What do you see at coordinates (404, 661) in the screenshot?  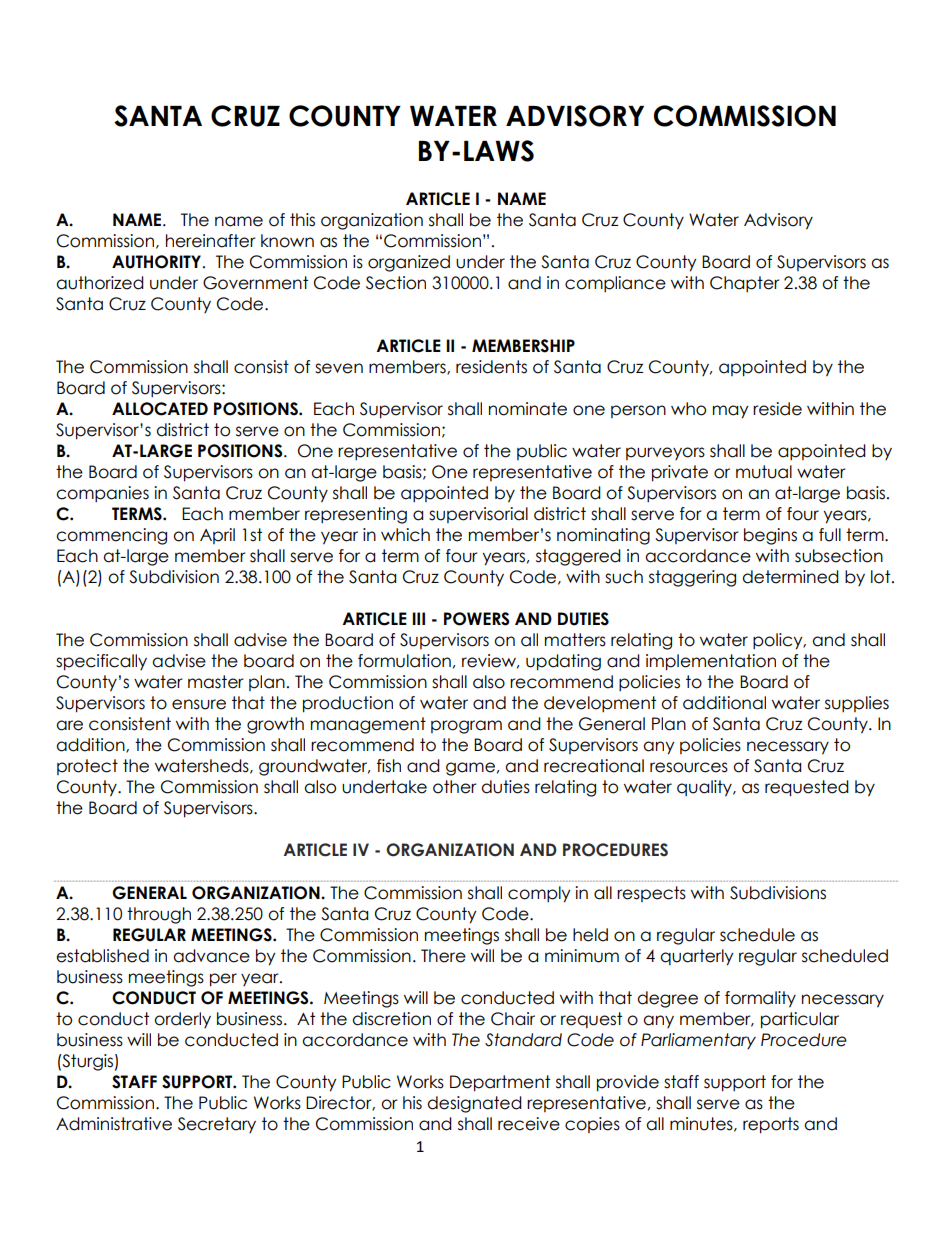 I see `formulation` at bounding box center [404, 661].
